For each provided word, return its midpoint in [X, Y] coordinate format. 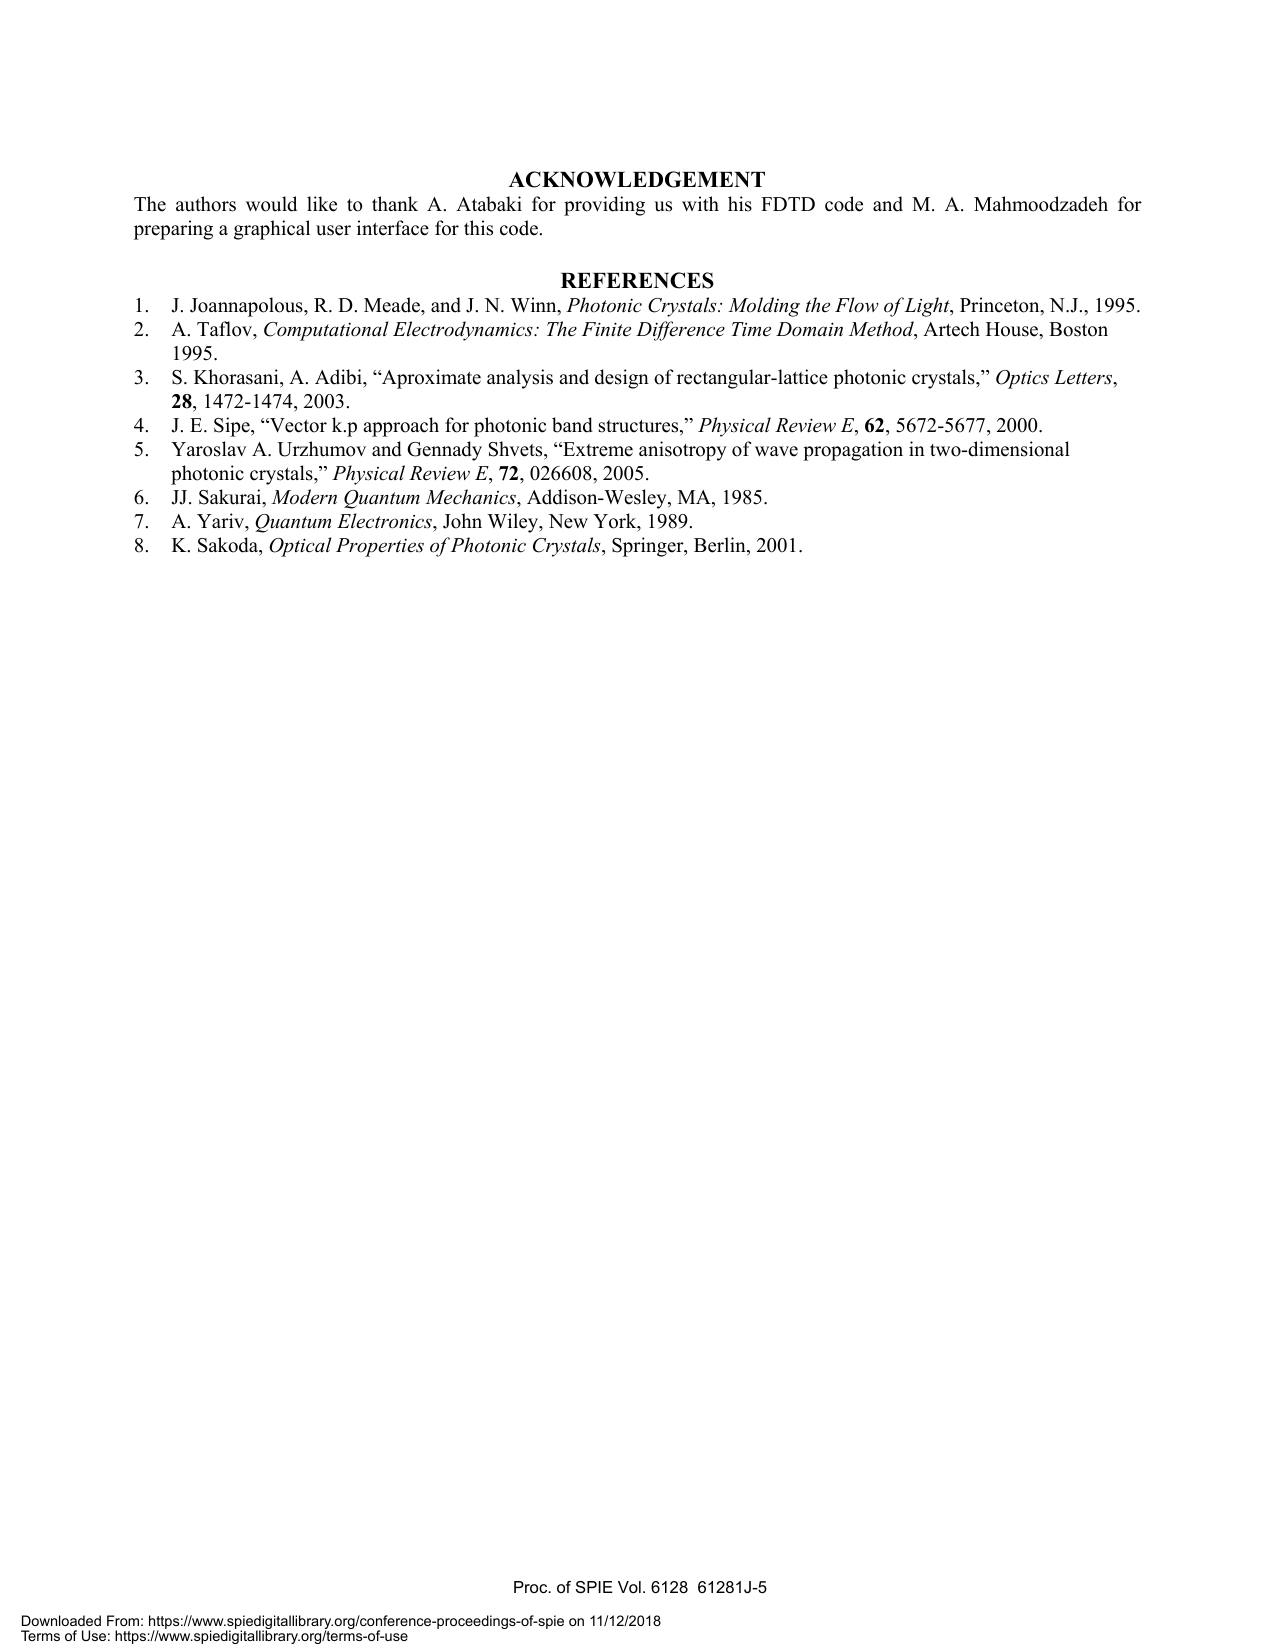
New [568, 521]
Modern [304, 496]
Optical [300, 547]
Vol [629, 1587]
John [462, 521]
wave [776, 451]
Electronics [385, 521]
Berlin [721, 546]
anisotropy [683, 451]
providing [604, 206]
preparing [173, 230]
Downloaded [61, 1620]
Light [928, 307]
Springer [649, 547]
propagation [853, 451]
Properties [380, 547]
